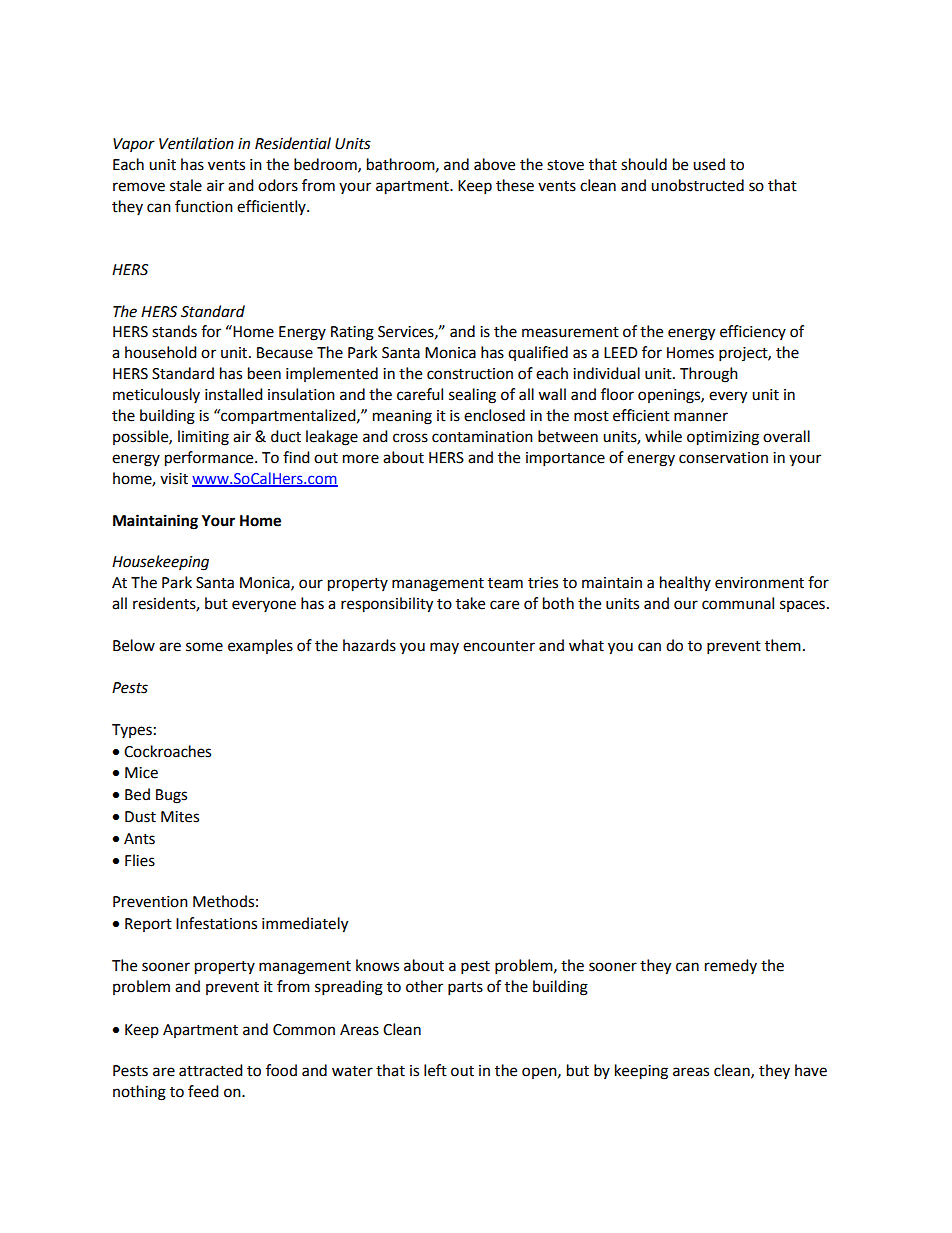 The width and height of the screenshot is (952, 1233). Describe the element at coordinates (211, 1070) in the screenshot. I see `attracted` at that location.
